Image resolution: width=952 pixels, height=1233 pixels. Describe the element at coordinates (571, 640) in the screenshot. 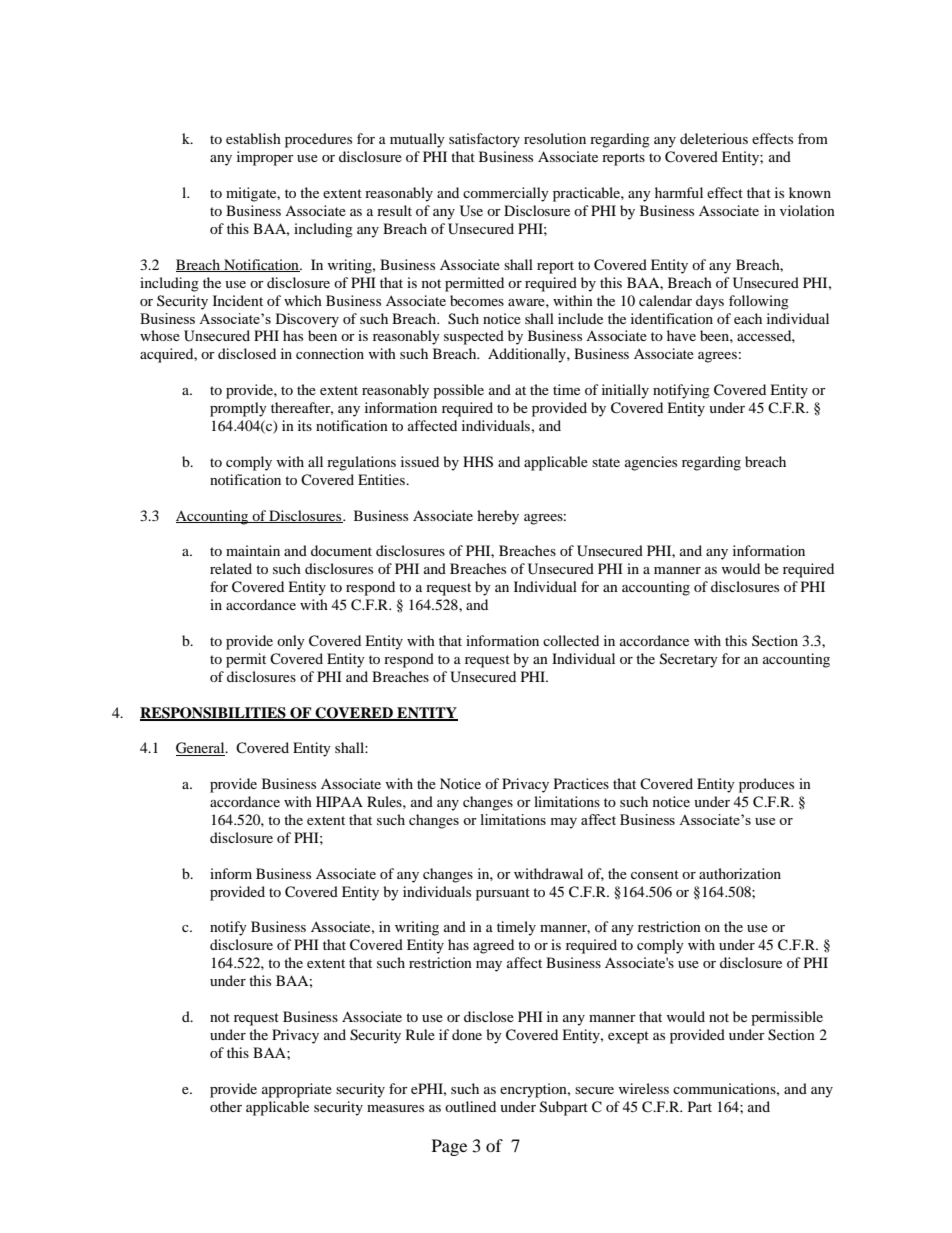

I see `collected` at that location.
